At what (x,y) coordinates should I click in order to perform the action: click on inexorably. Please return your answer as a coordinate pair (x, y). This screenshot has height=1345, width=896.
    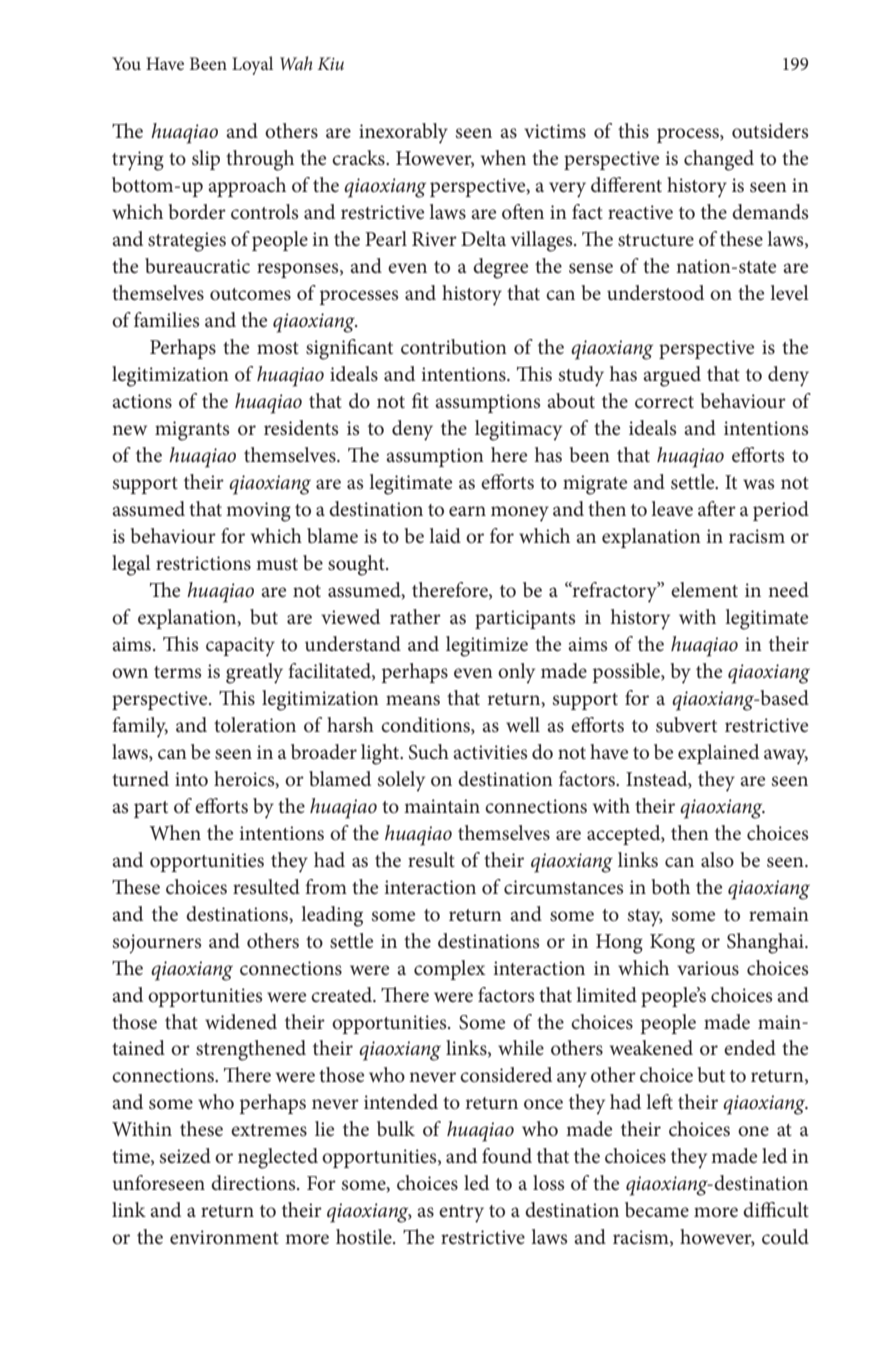
    Looking at the image, I should click on (403, 133).
